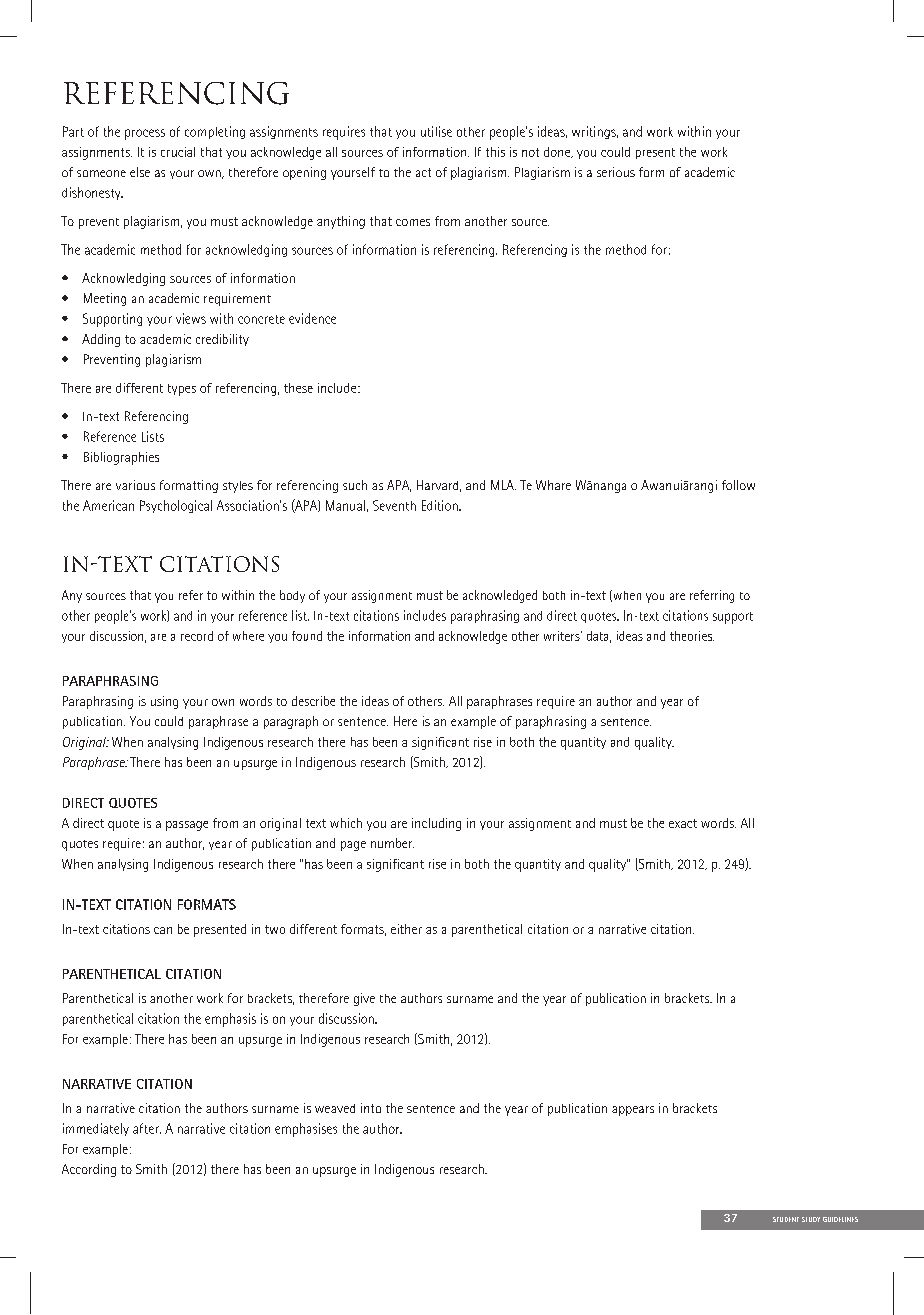  Describe the element at coordinates (683, 823) in the screenshot. I see `exact` at that location.
